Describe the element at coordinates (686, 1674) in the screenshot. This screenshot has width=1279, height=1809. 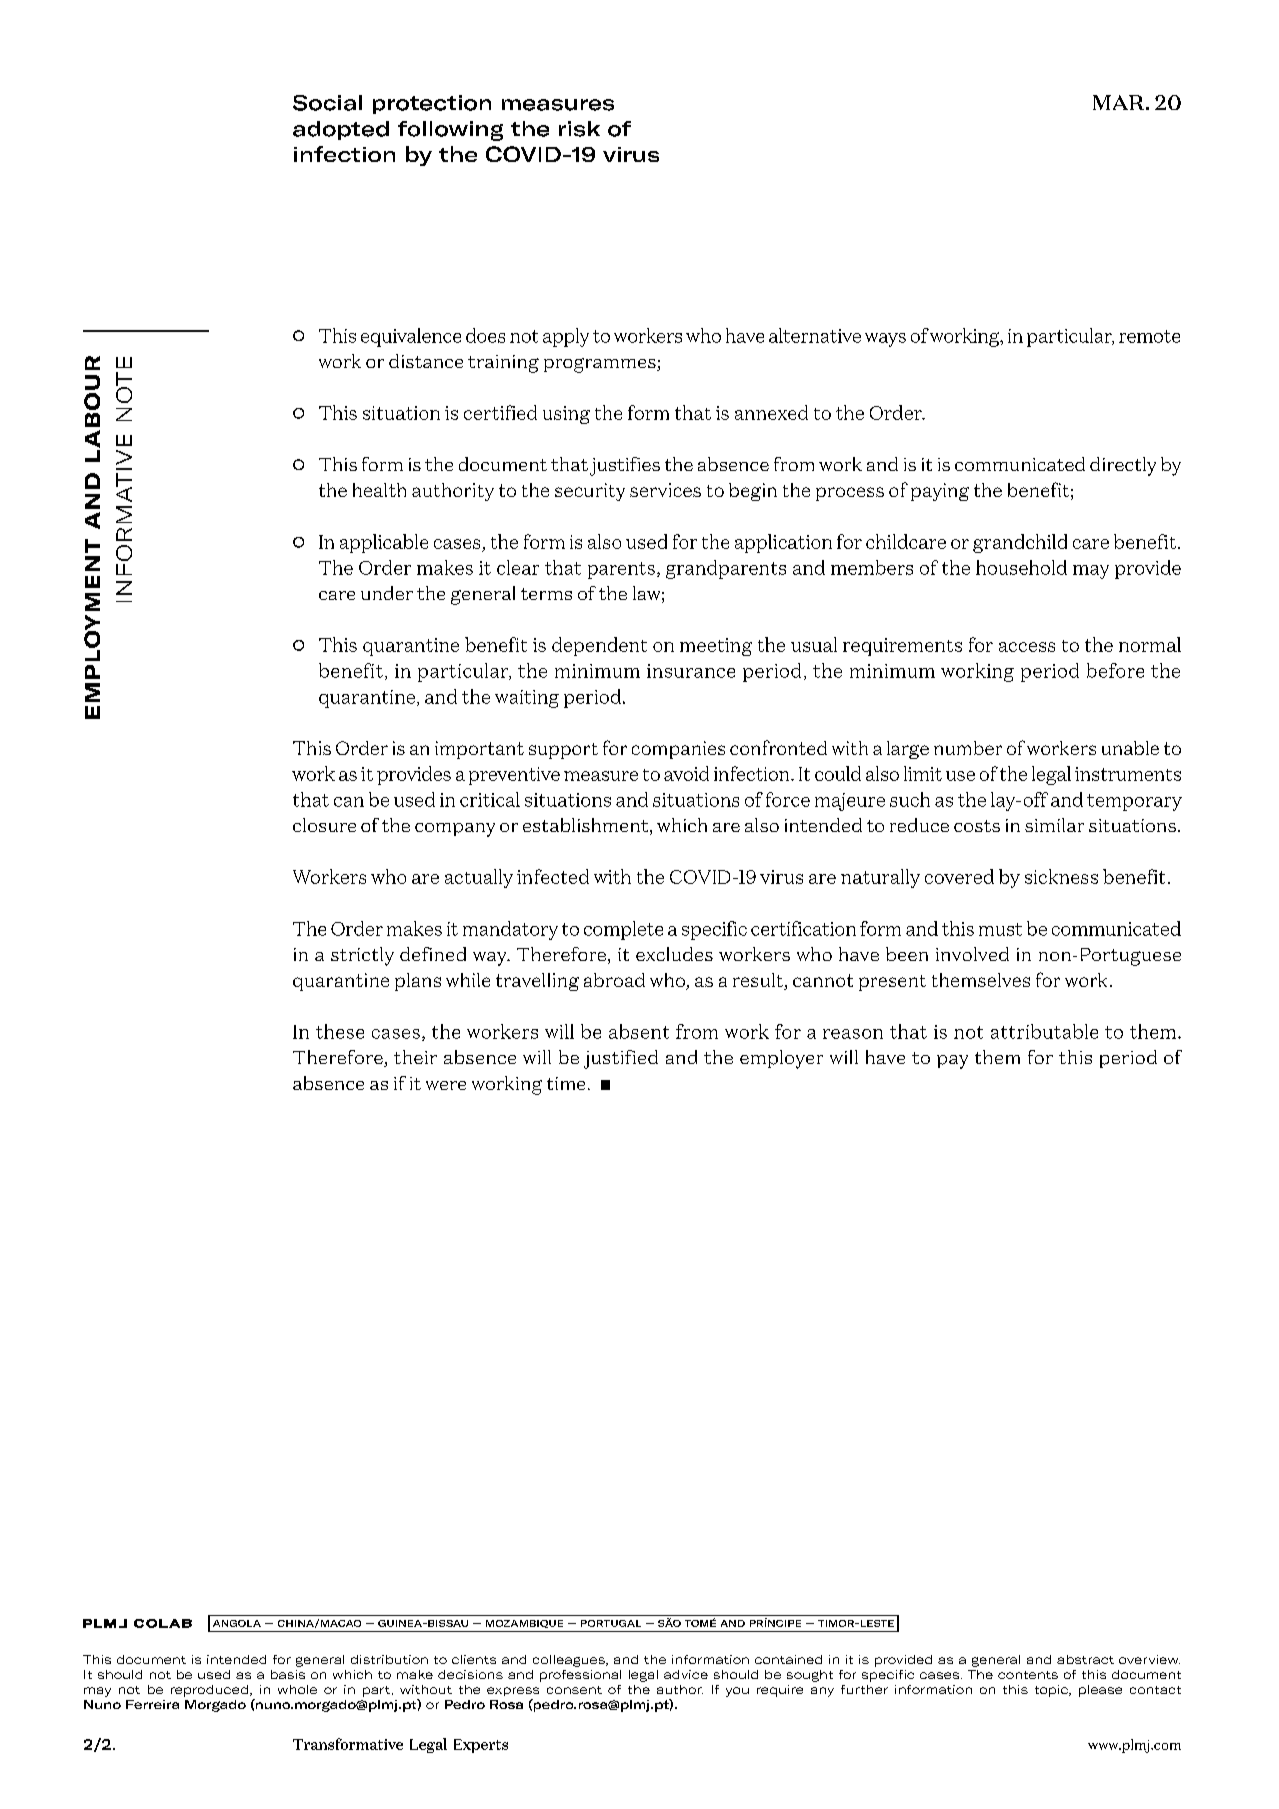
I see `advice` at that location.
